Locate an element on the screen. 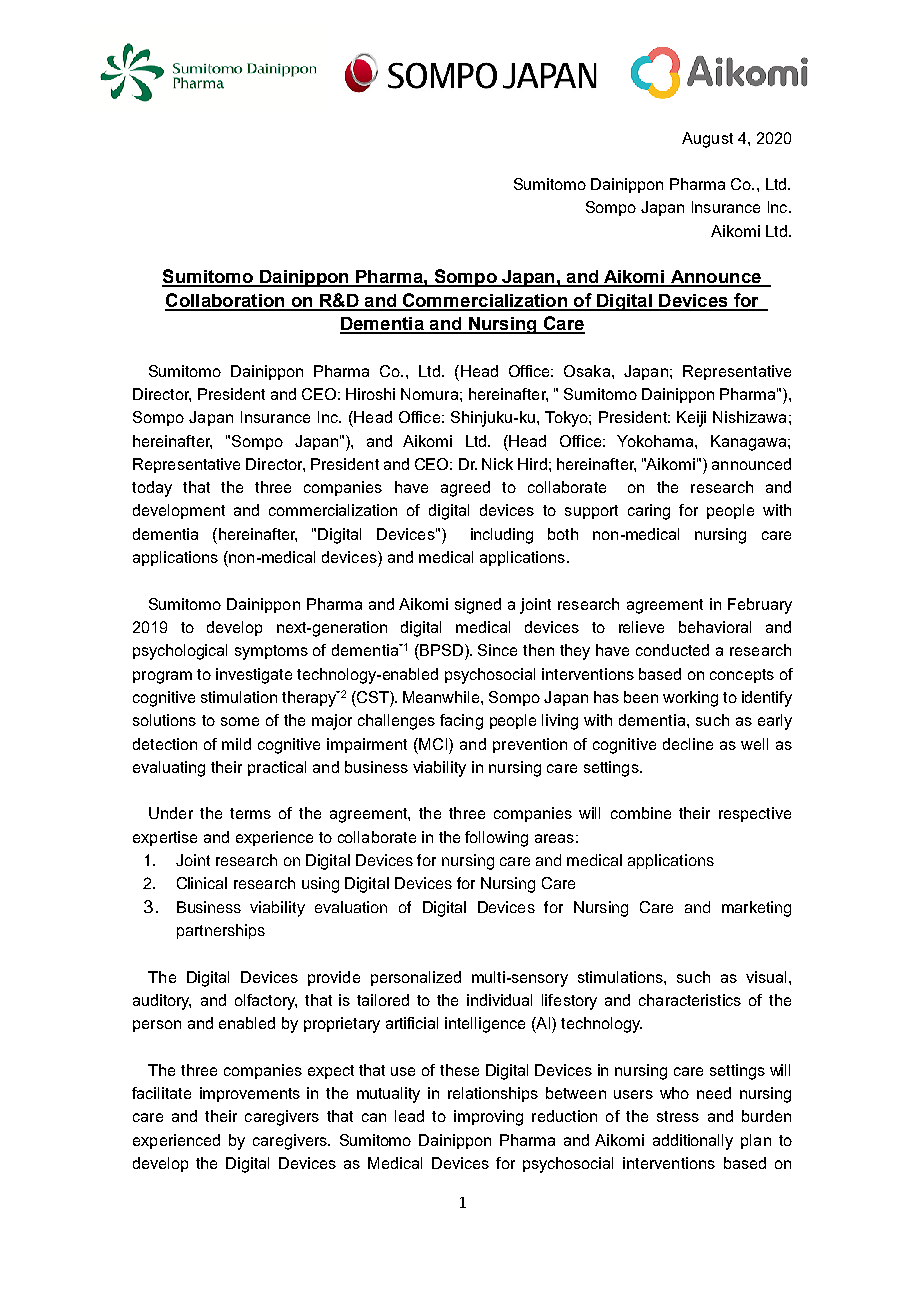  following is located at coordinates (496, 839).
